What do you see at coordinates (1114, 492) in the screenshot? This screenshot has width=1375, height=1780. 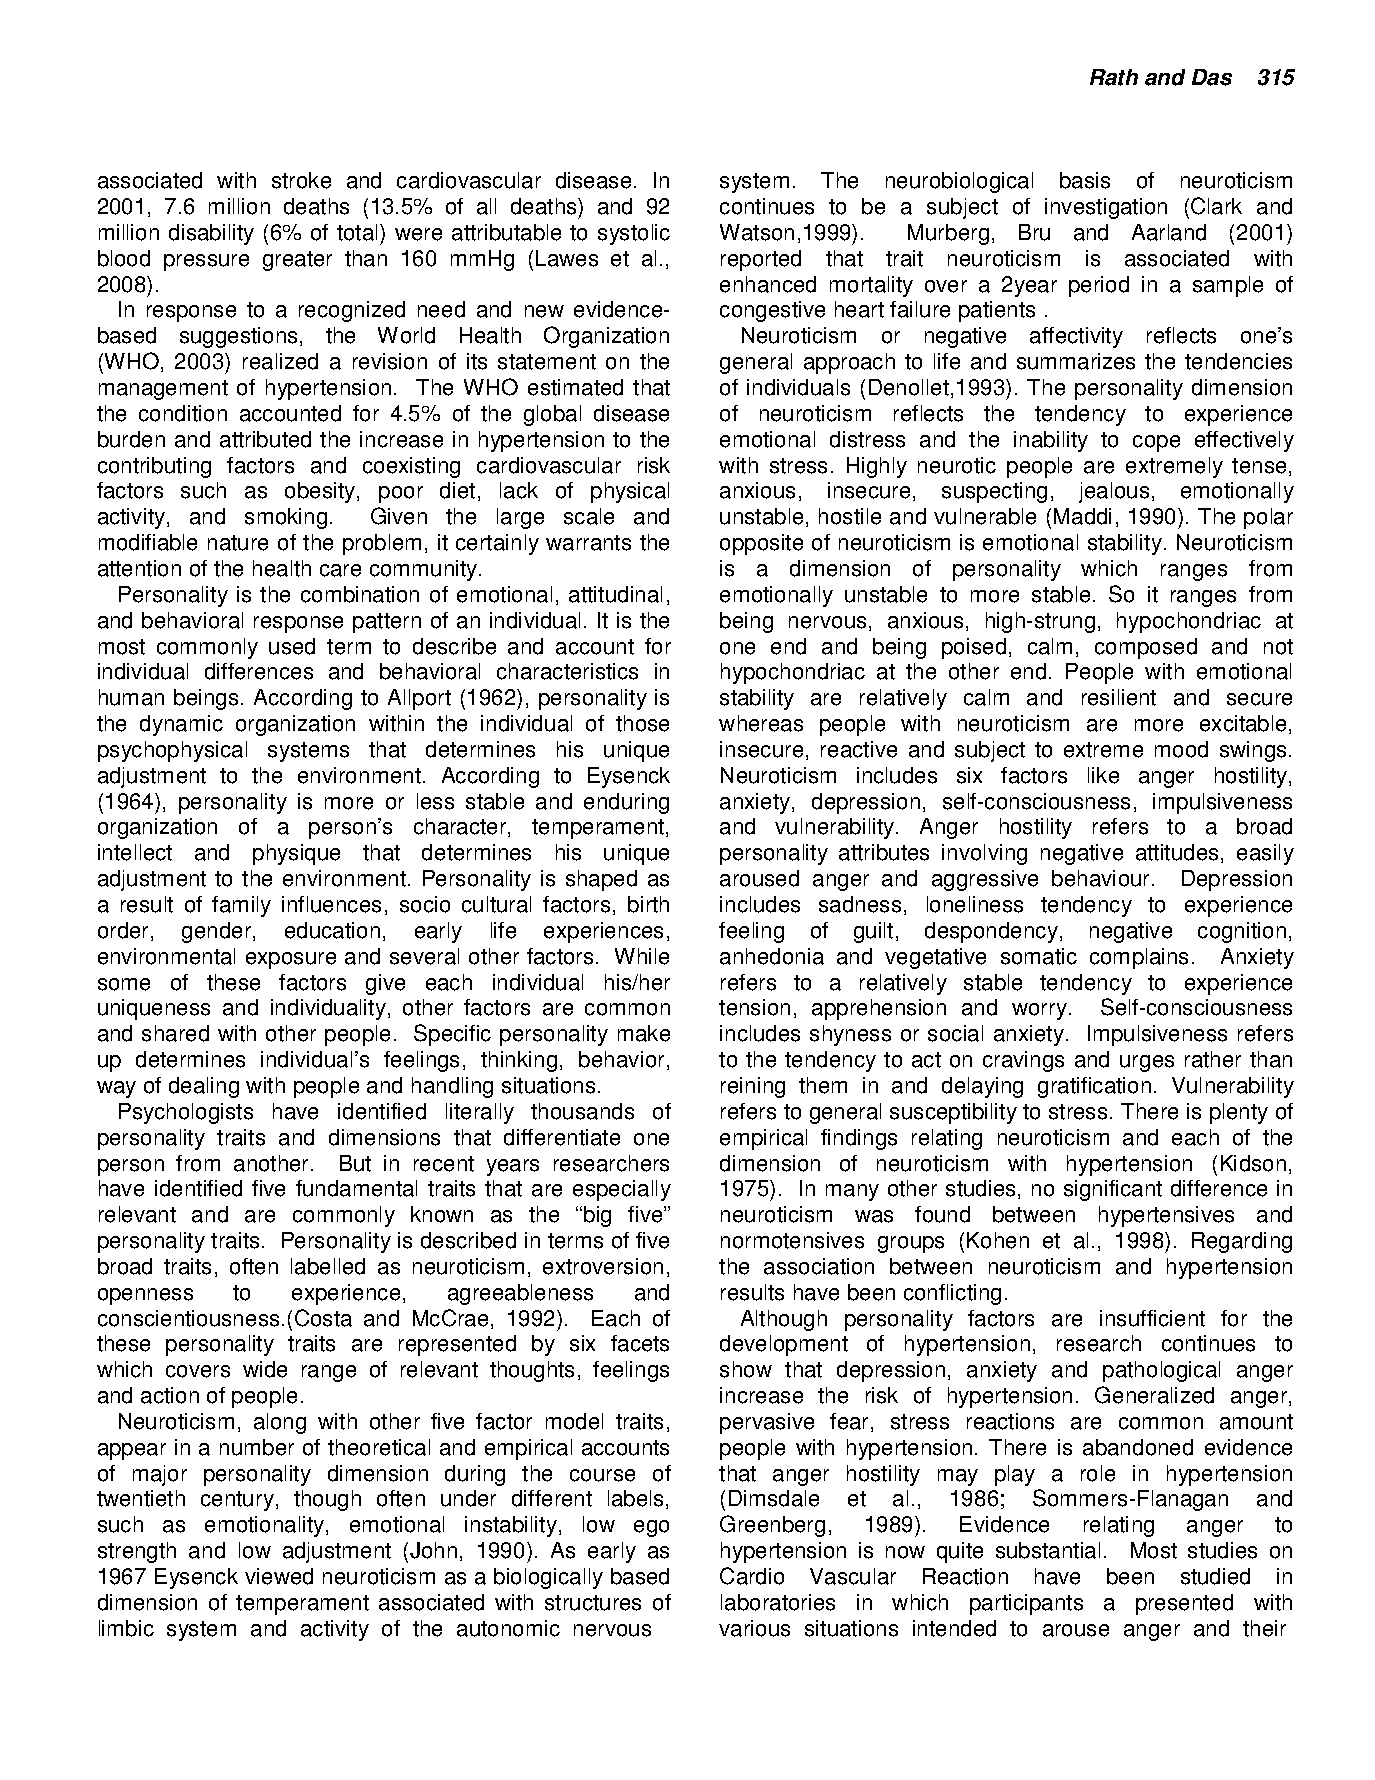 I see `jealous` at bounding box center [1114, 492].
